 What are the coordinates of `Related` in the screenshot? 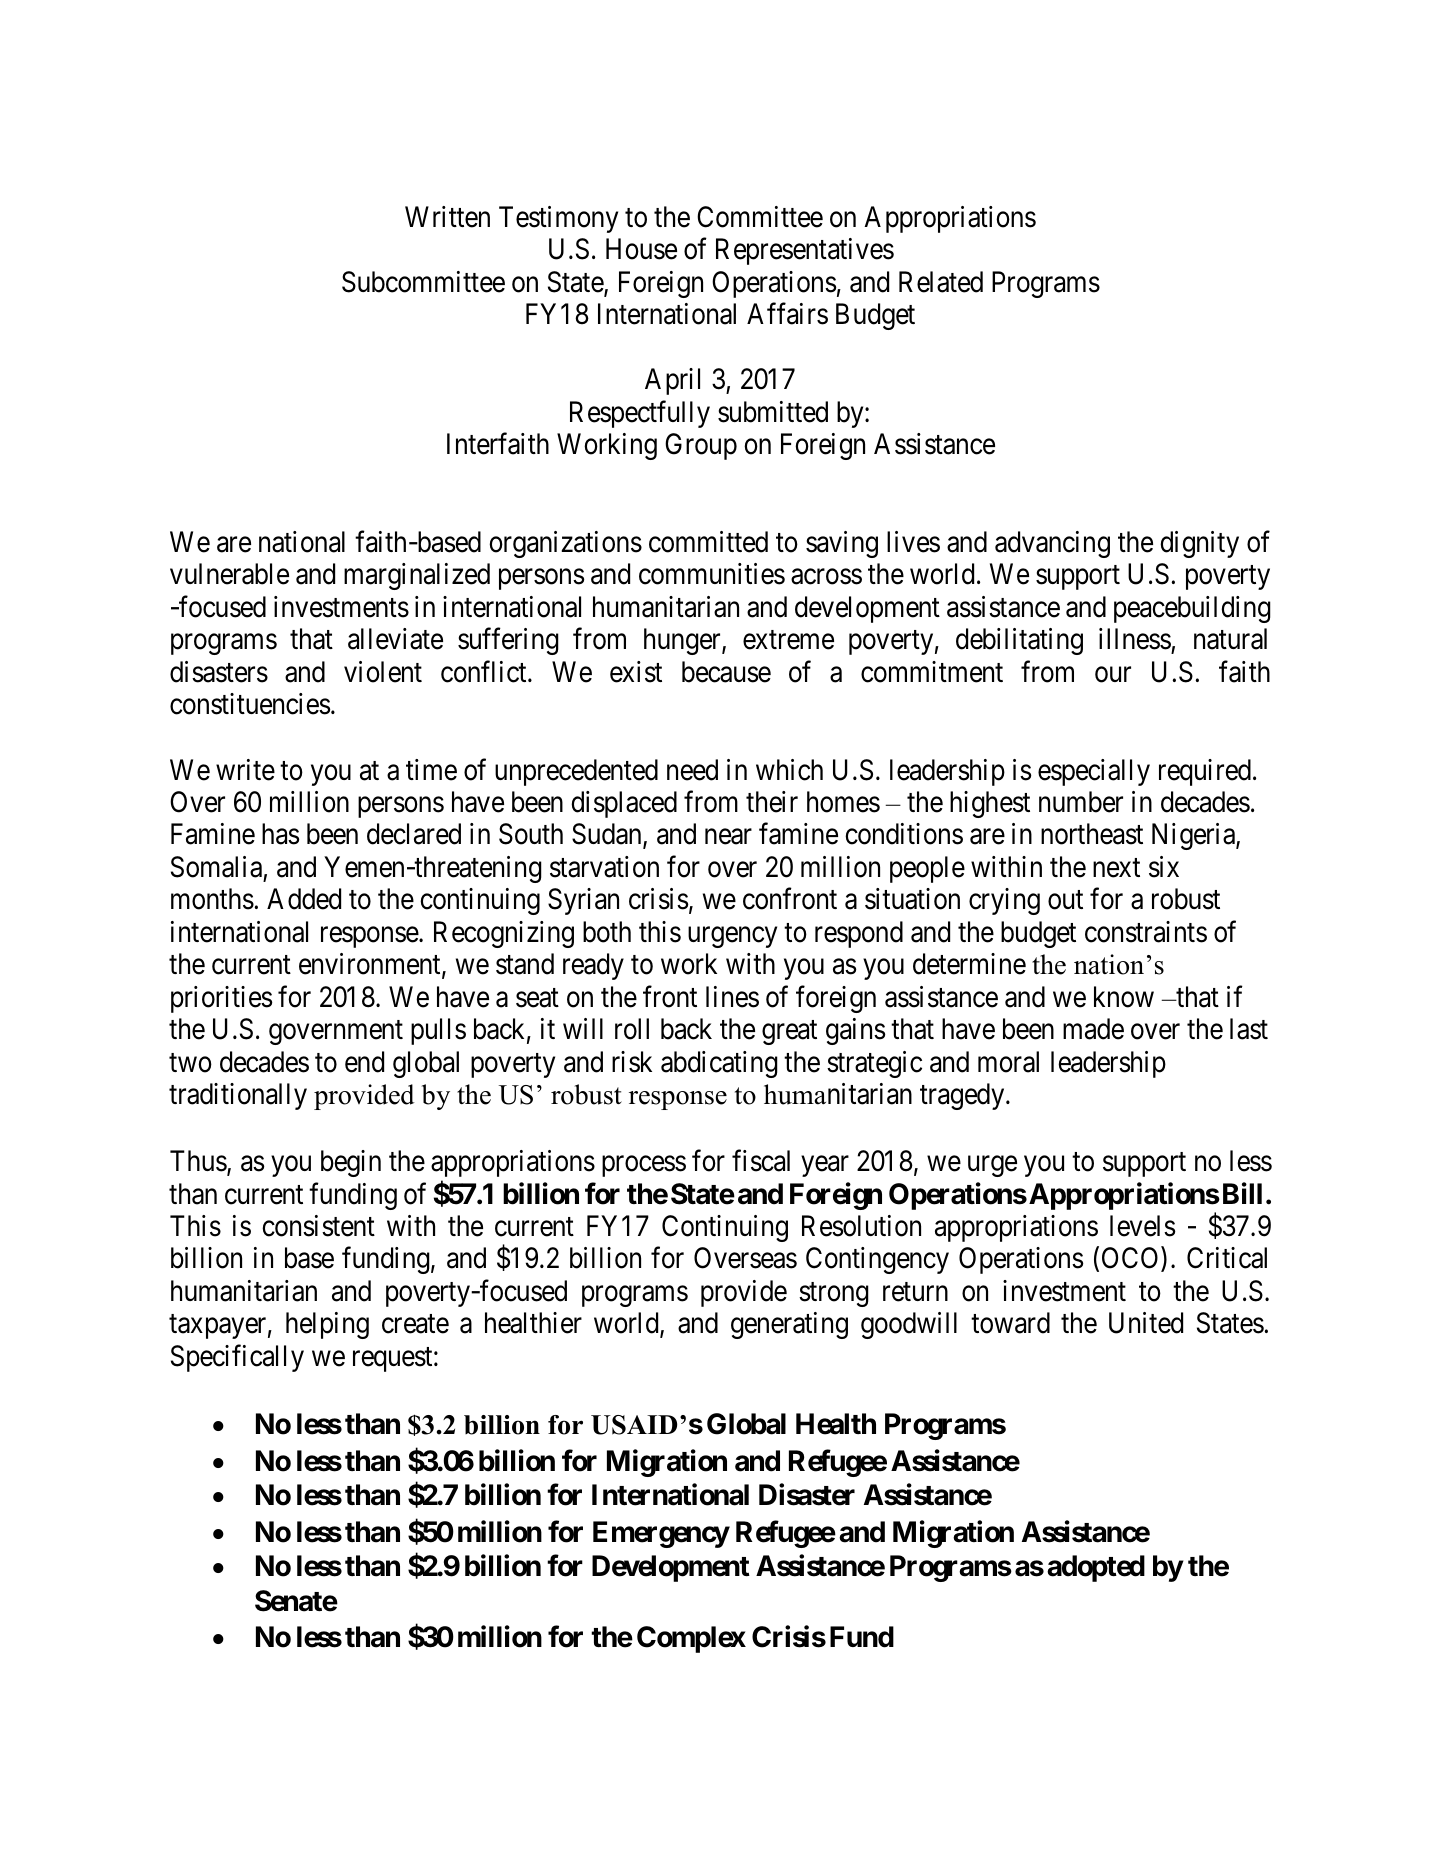 It's located at (941, 282).
